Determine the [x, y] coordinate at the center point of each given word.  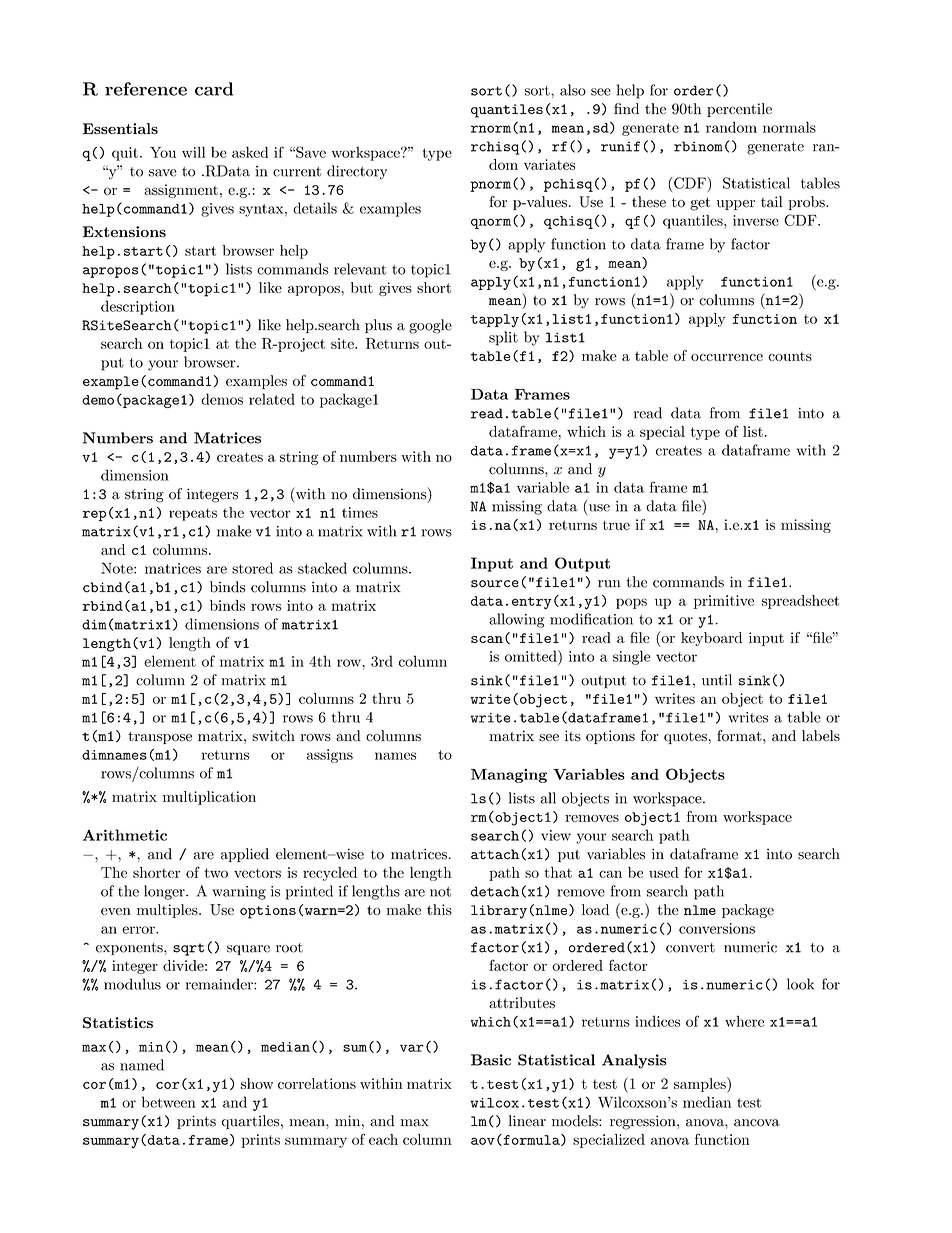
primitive [724, 602]
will [193, 152]
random [731, 127]
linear [527, 1121]
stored [252, 568]
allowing [517, 620]
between [169, 1102]
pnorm [490, 186]
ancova [757, 1123]
